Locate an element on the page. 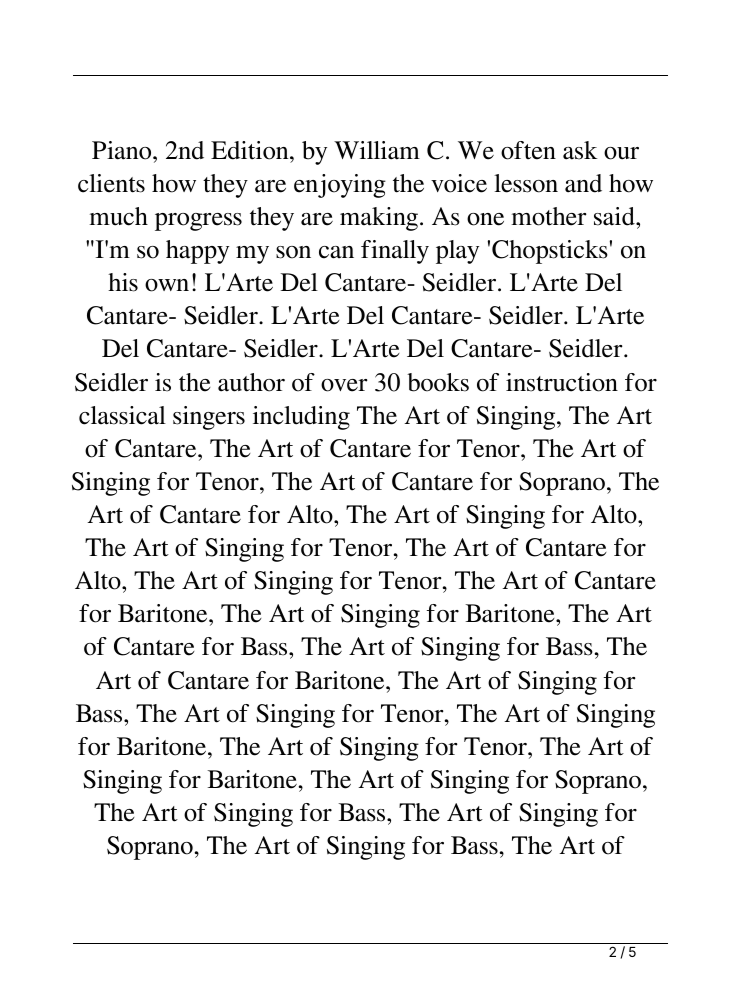 The width and height of the image is (741, 993). including is located at coordinates (301, 418).
